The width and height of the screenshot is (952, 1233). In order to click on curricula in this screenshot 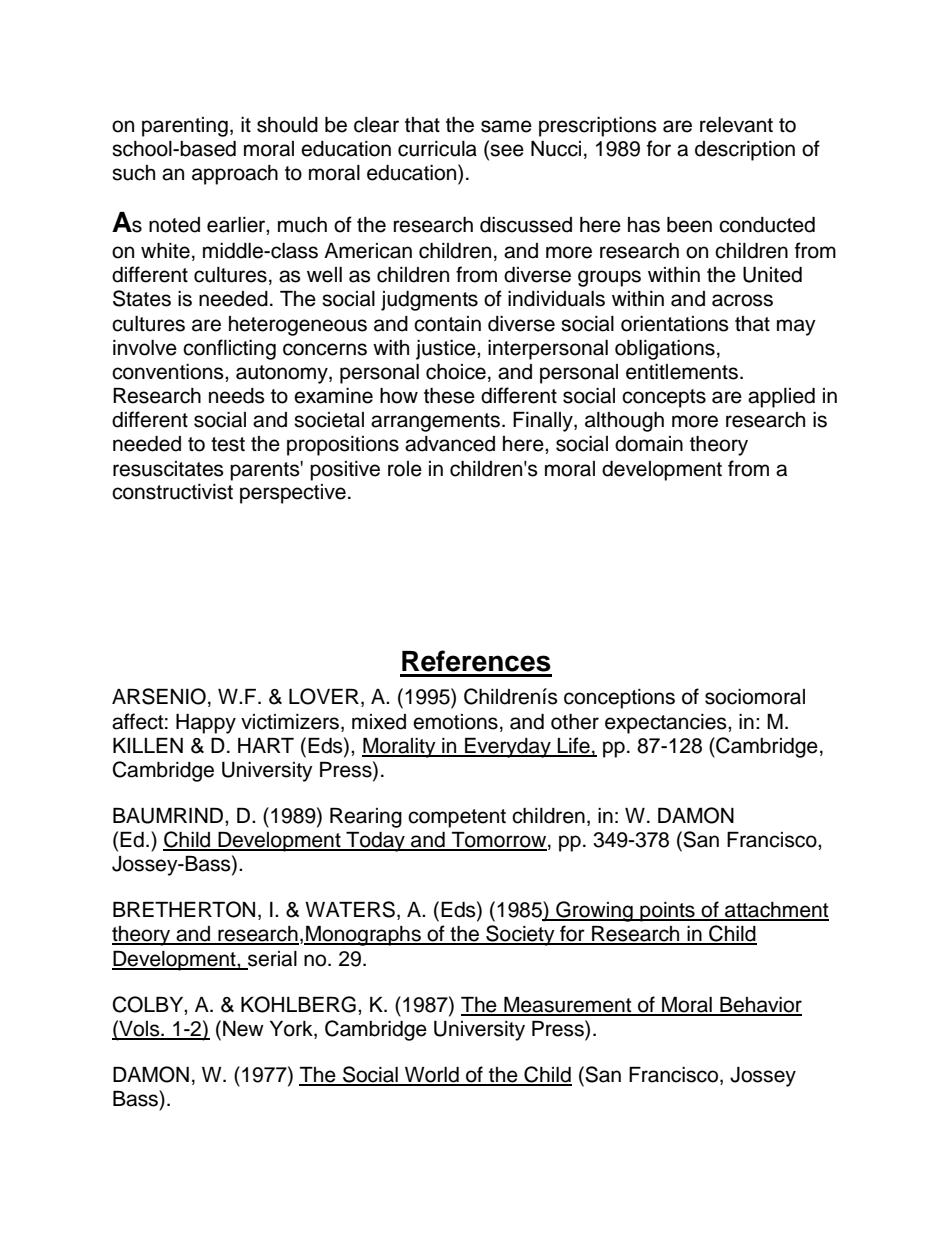, I will do `click(437, 149)`.
